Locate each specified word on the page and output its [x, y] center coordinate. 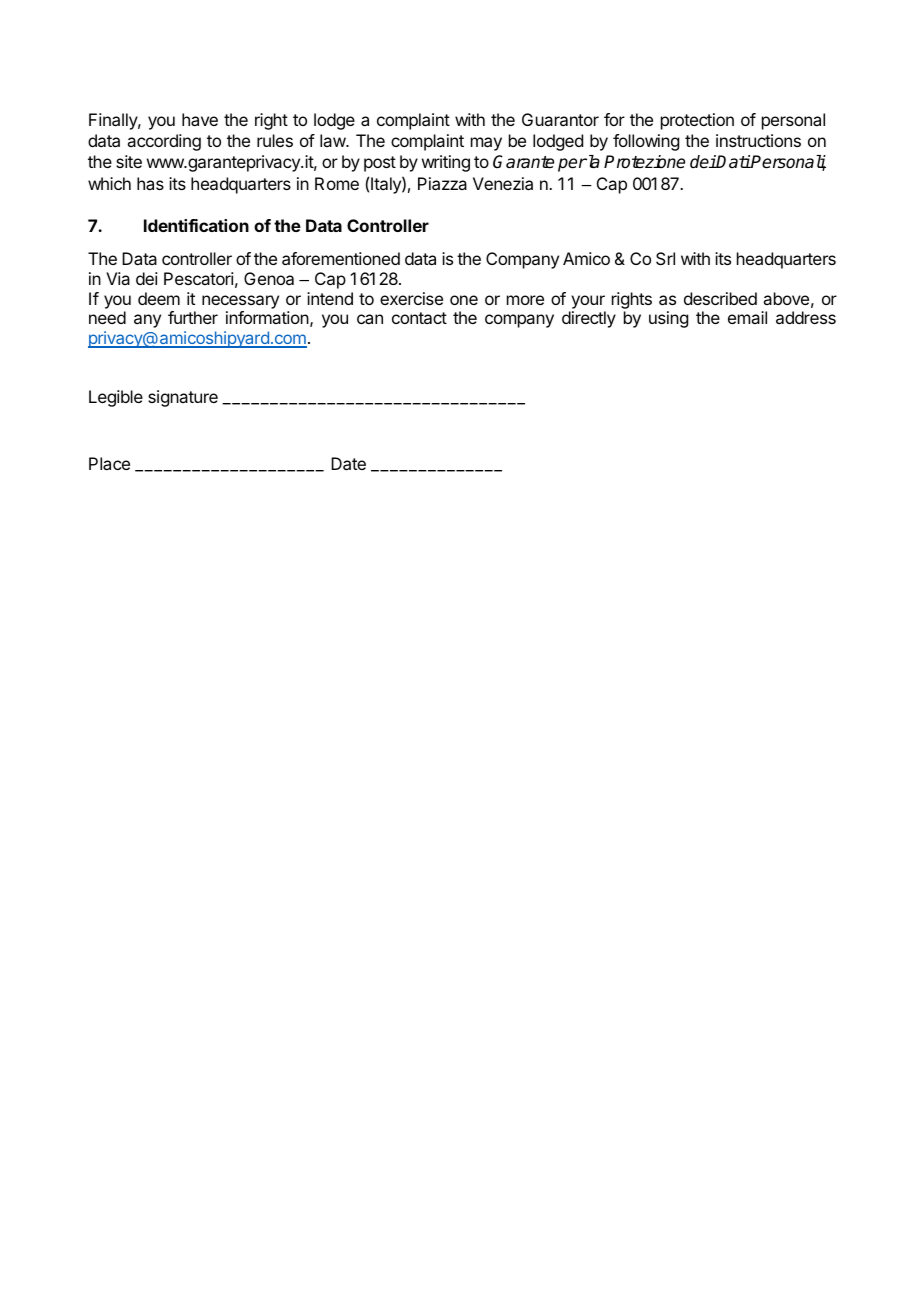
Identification [196, 225]
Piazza [442, 183]
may [486, 144]
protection [697, 121]
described [720, 298]
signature [183, 398]
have [200, 119]
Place [109, 463]
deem [159, 298]
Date [348, 463]
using [668, 319]
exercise [411, 298]
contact [419, 318]
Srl [665, 258]
